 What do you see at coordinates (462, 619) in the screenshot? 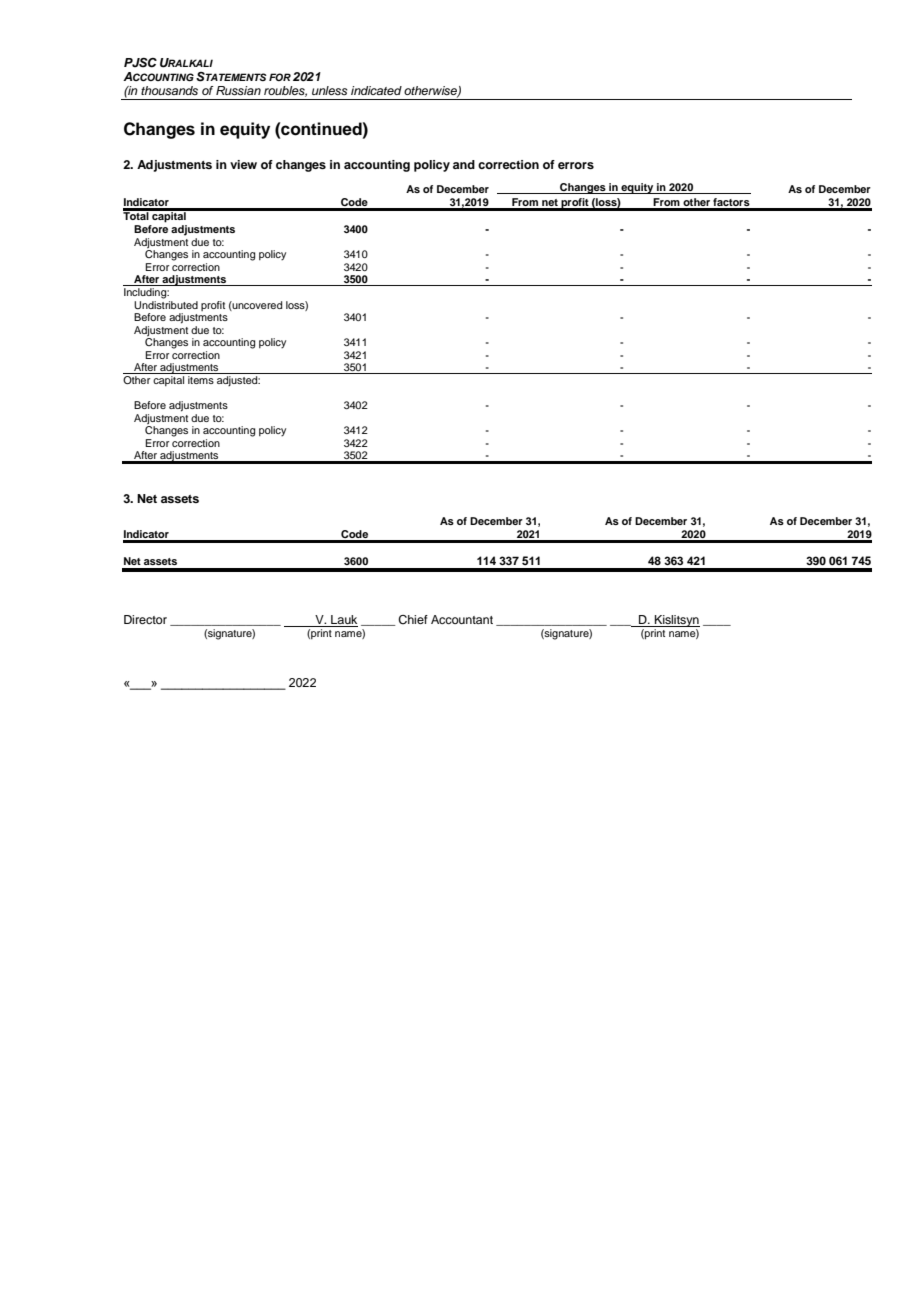
I see `Accountant` at bounding box center [462, 619].
